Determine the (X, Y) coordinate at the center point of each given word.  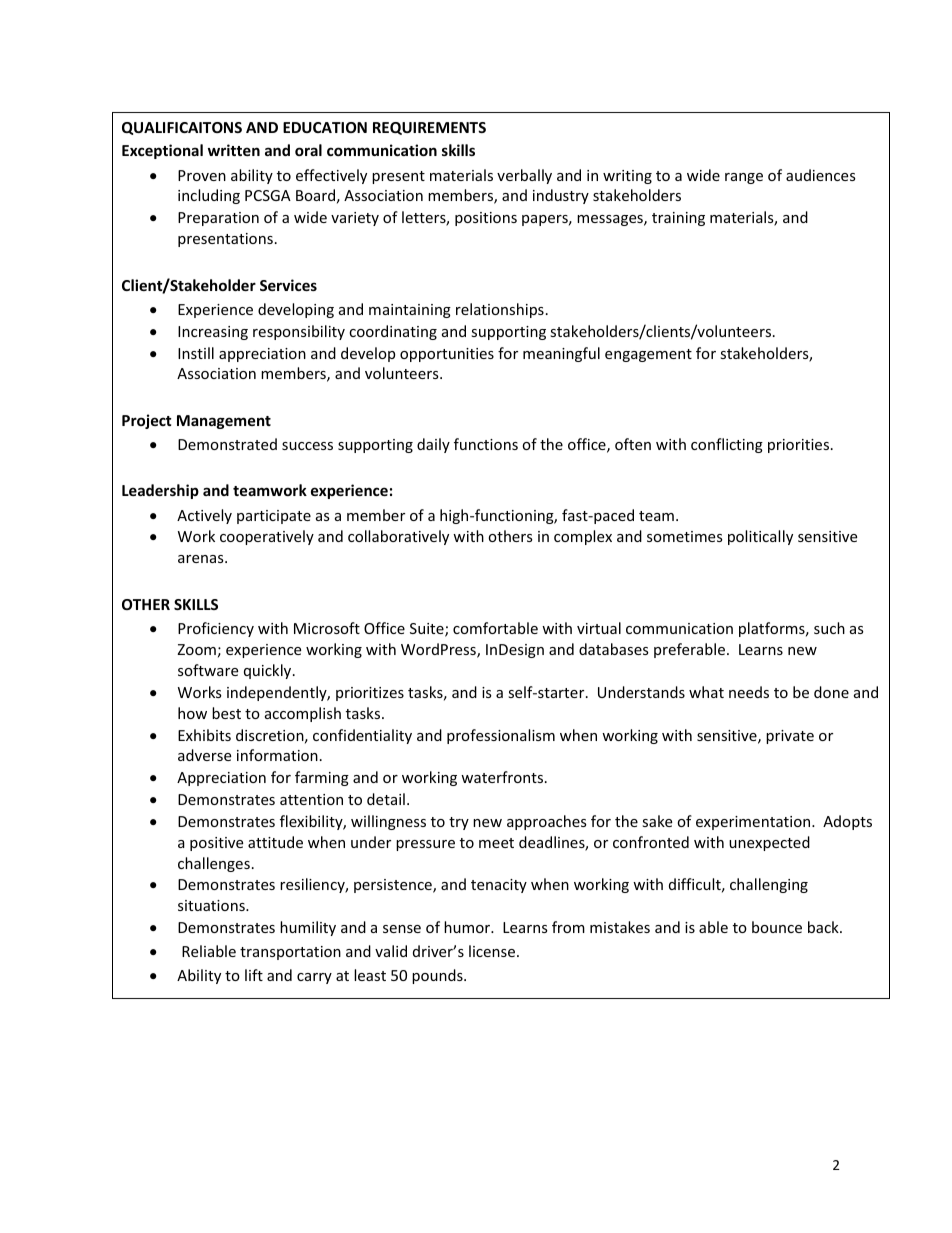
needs (749, 692)
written (234, 150)
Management (224, 422)
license (493, 951)
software (208, 670)
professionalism (501, 736)
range (744, 178)
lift (254, 975)
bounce (777, 927)
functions (486, 444)
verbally (524, 176)
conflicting (727, 445)
